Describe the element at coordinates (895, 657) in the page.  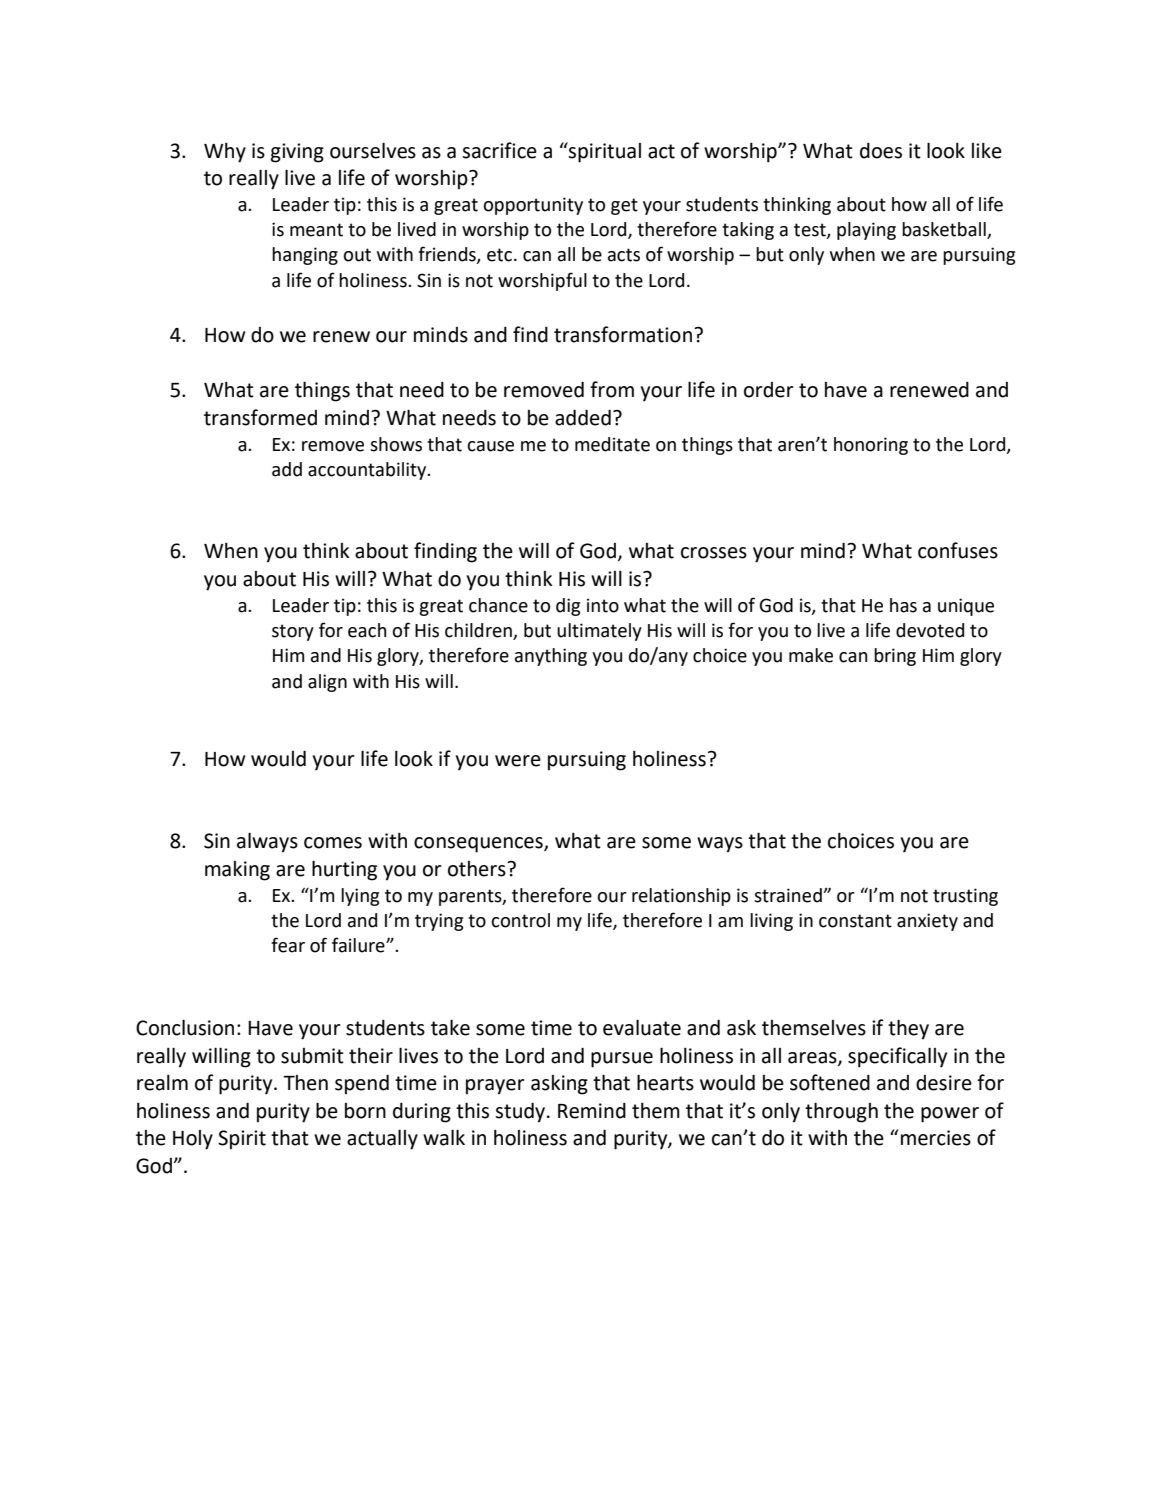
I see `bring` at that location.
